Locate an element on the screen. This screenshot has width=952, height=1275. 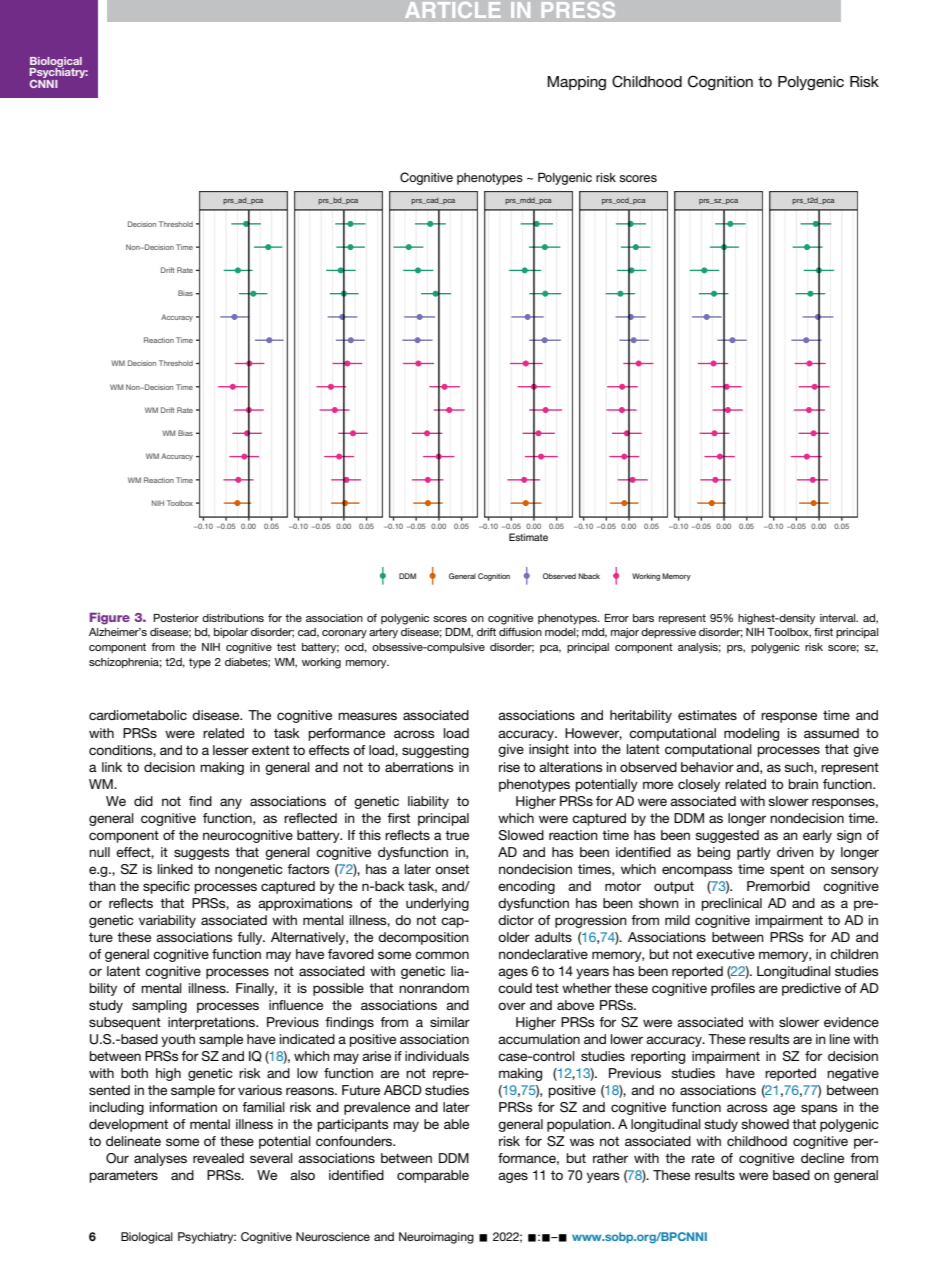
bars is located at coordinates (643, 618).
